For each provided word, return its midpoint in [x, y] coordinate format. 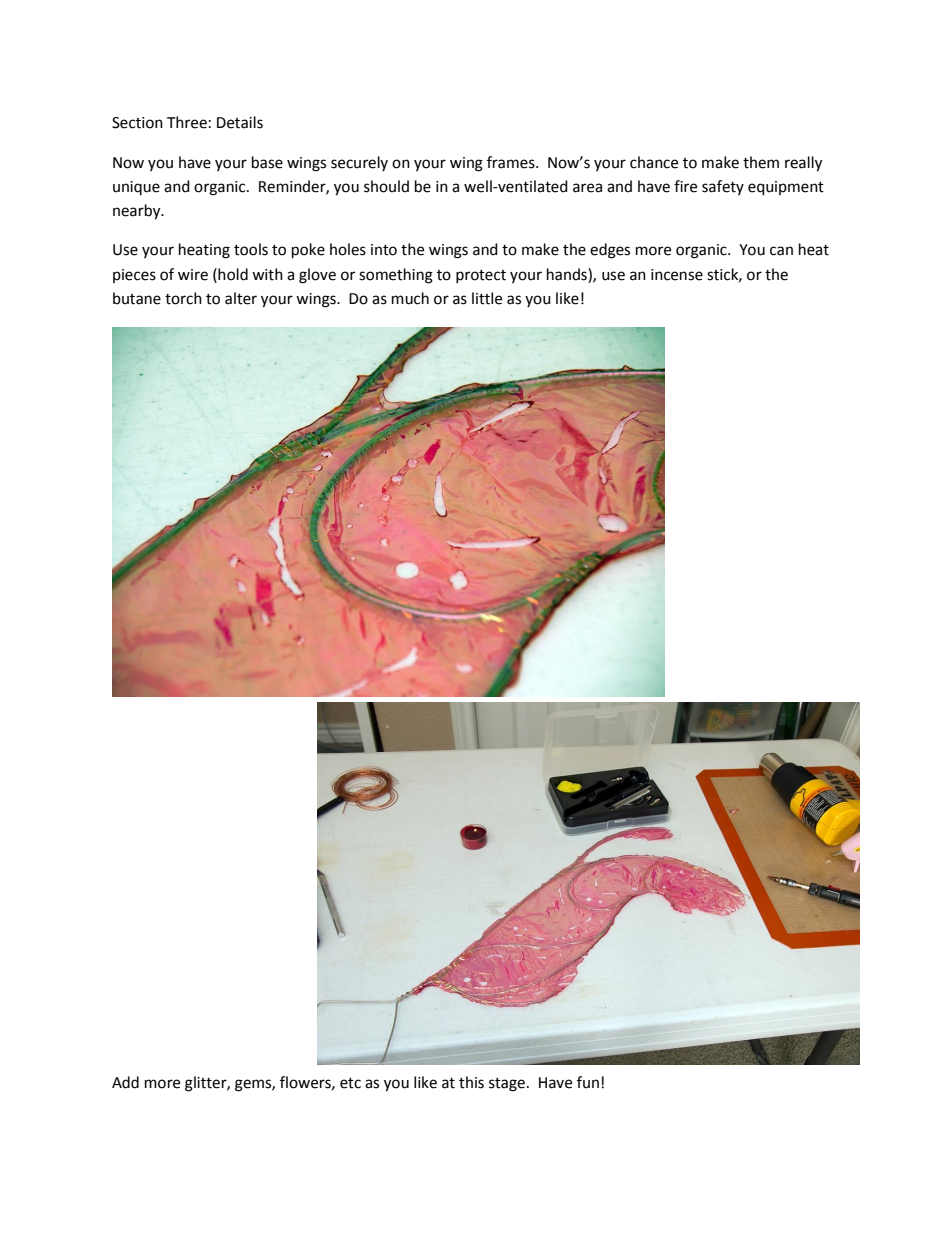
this [471, 1082]
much [410, 298]
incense [677, 275]
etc [350, 1083]
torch [183, 298]
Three [187, 122]
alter [241, 298]
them [761, 162]
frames [512, 162]
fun [588, 1082]
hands [568, 274]
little [487, 298]
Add [125, 1082]
